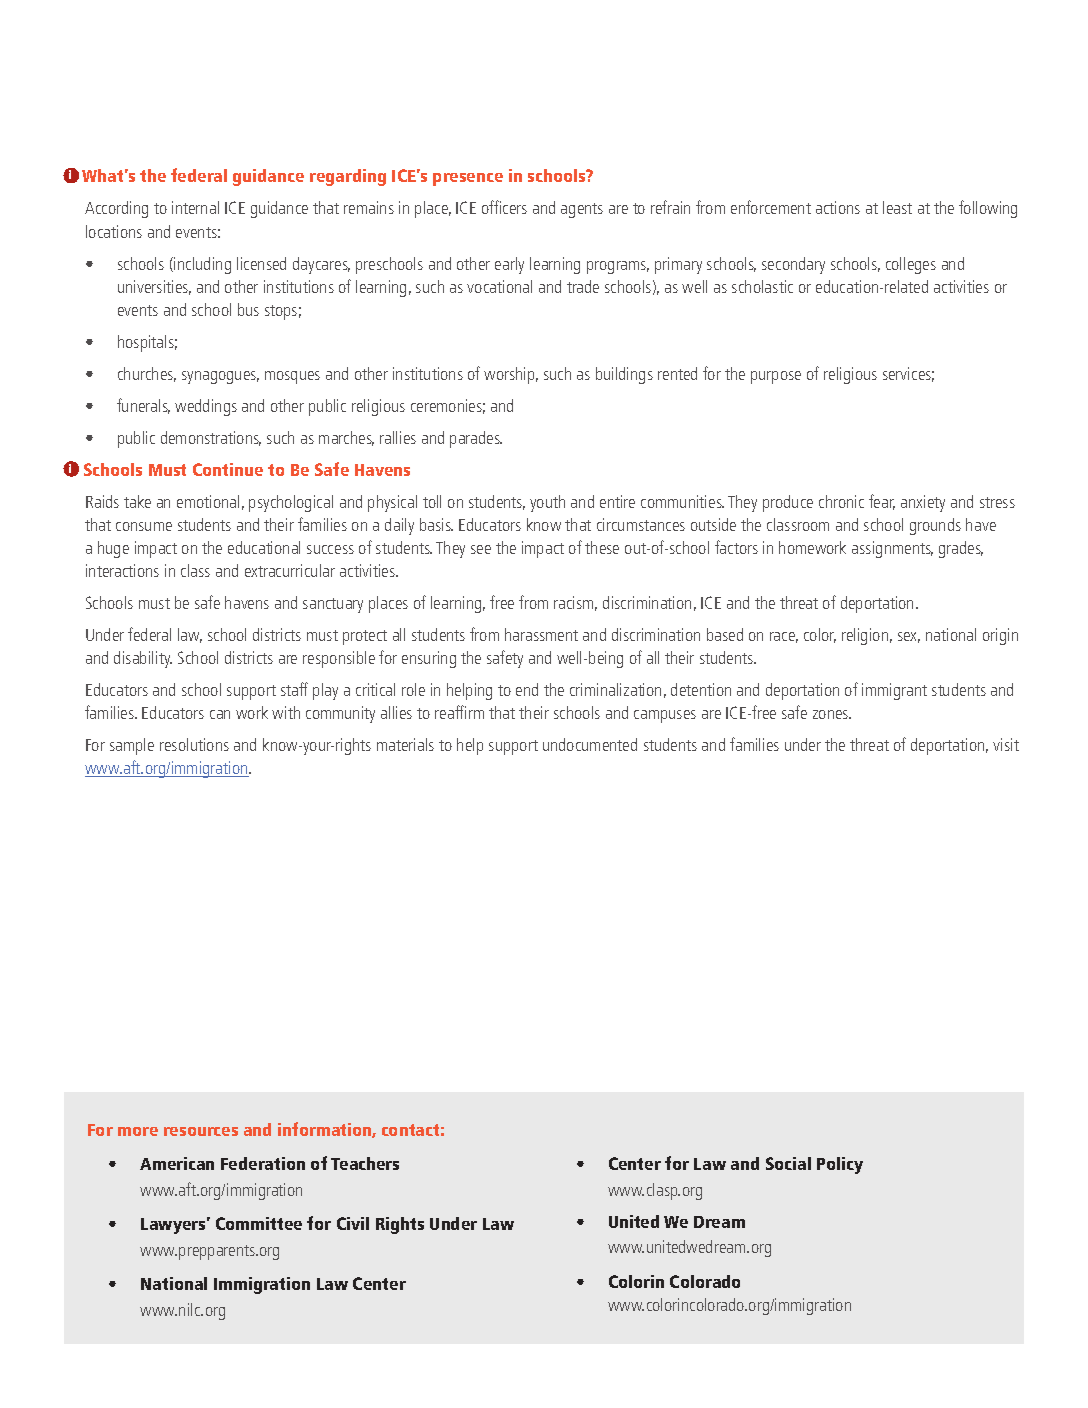 This document has width=1088, height=1408. Describe the element at coordinates (195, 207) in the document. I see `internal` at that location.
